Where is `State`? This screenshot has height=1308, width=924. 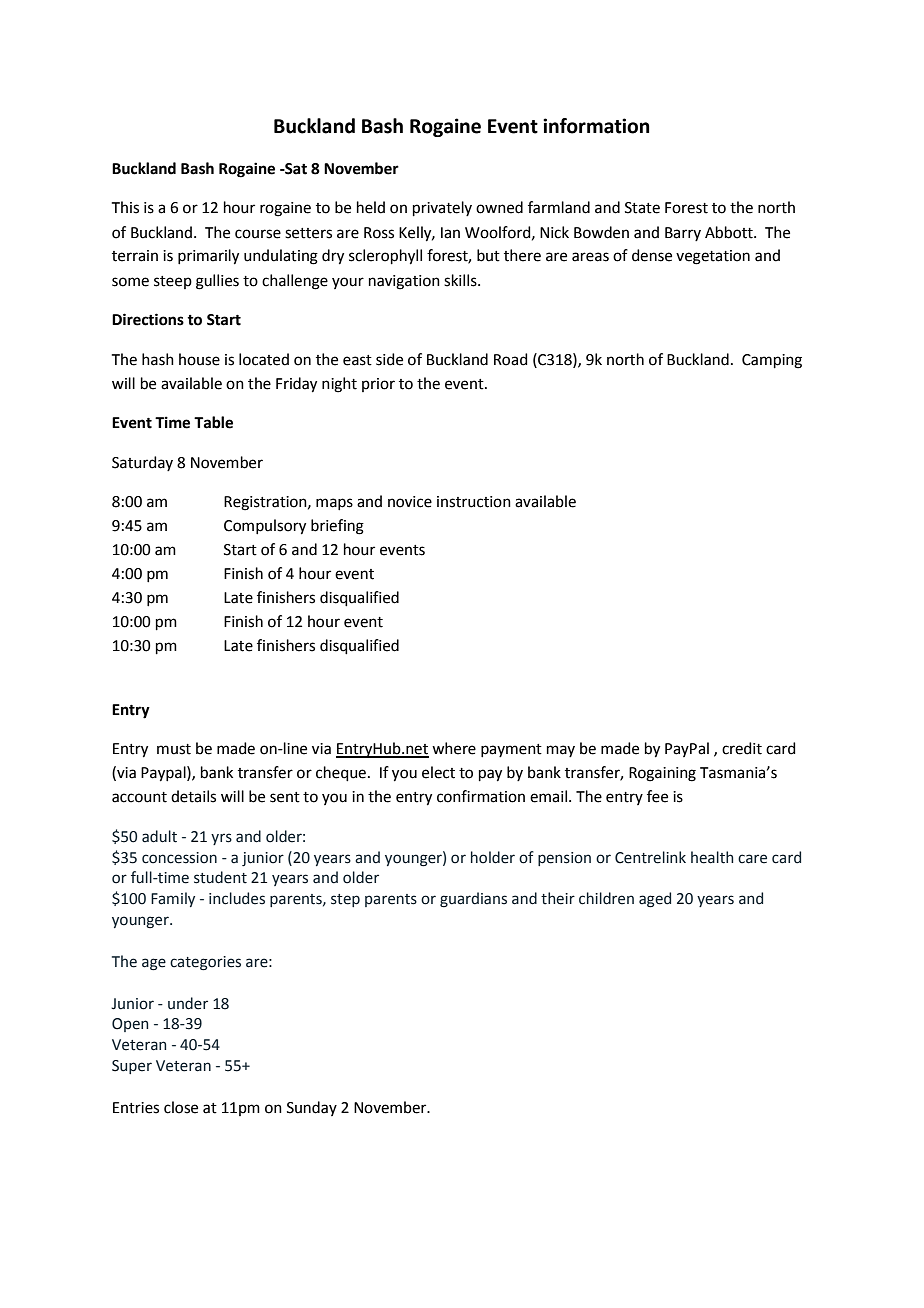 State is located at coordinates (642, 208).
